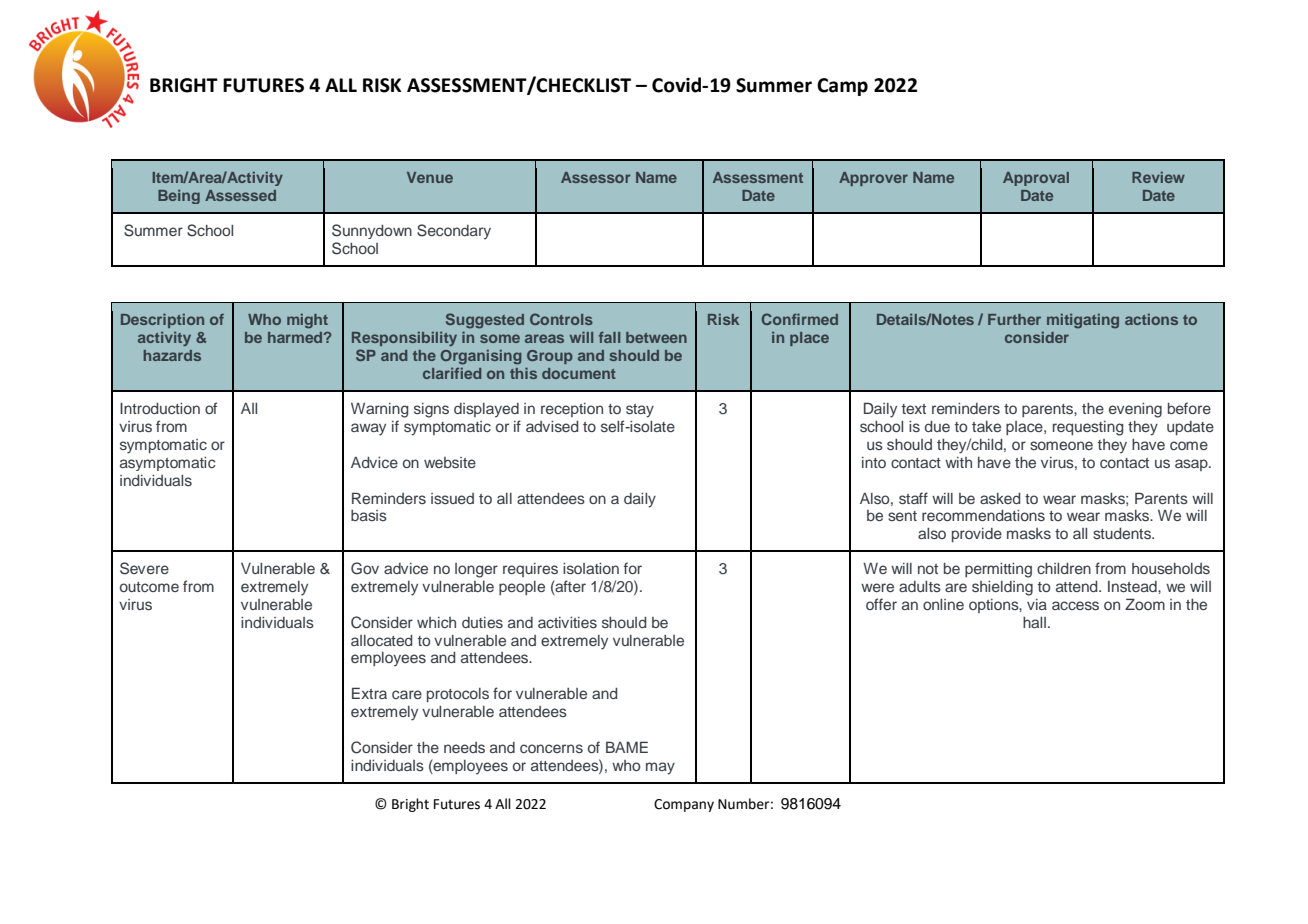 The width and height of the screenshot is (1308, 924). I want to click on permitting, so click(998, 570).
